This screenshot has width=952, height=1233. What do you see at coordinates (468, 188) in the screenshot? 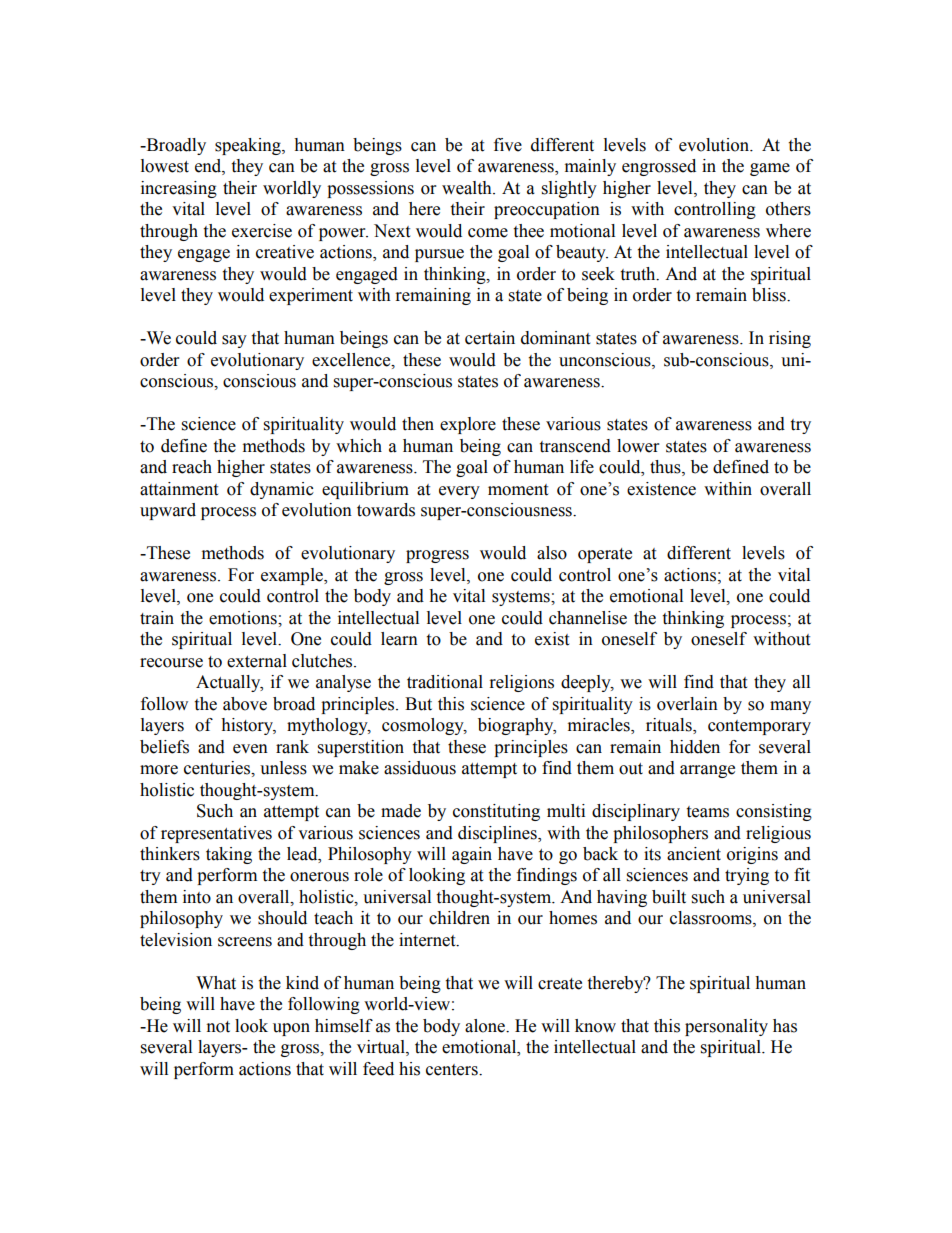
I see `wealth` at bounding box center [468, 188].
